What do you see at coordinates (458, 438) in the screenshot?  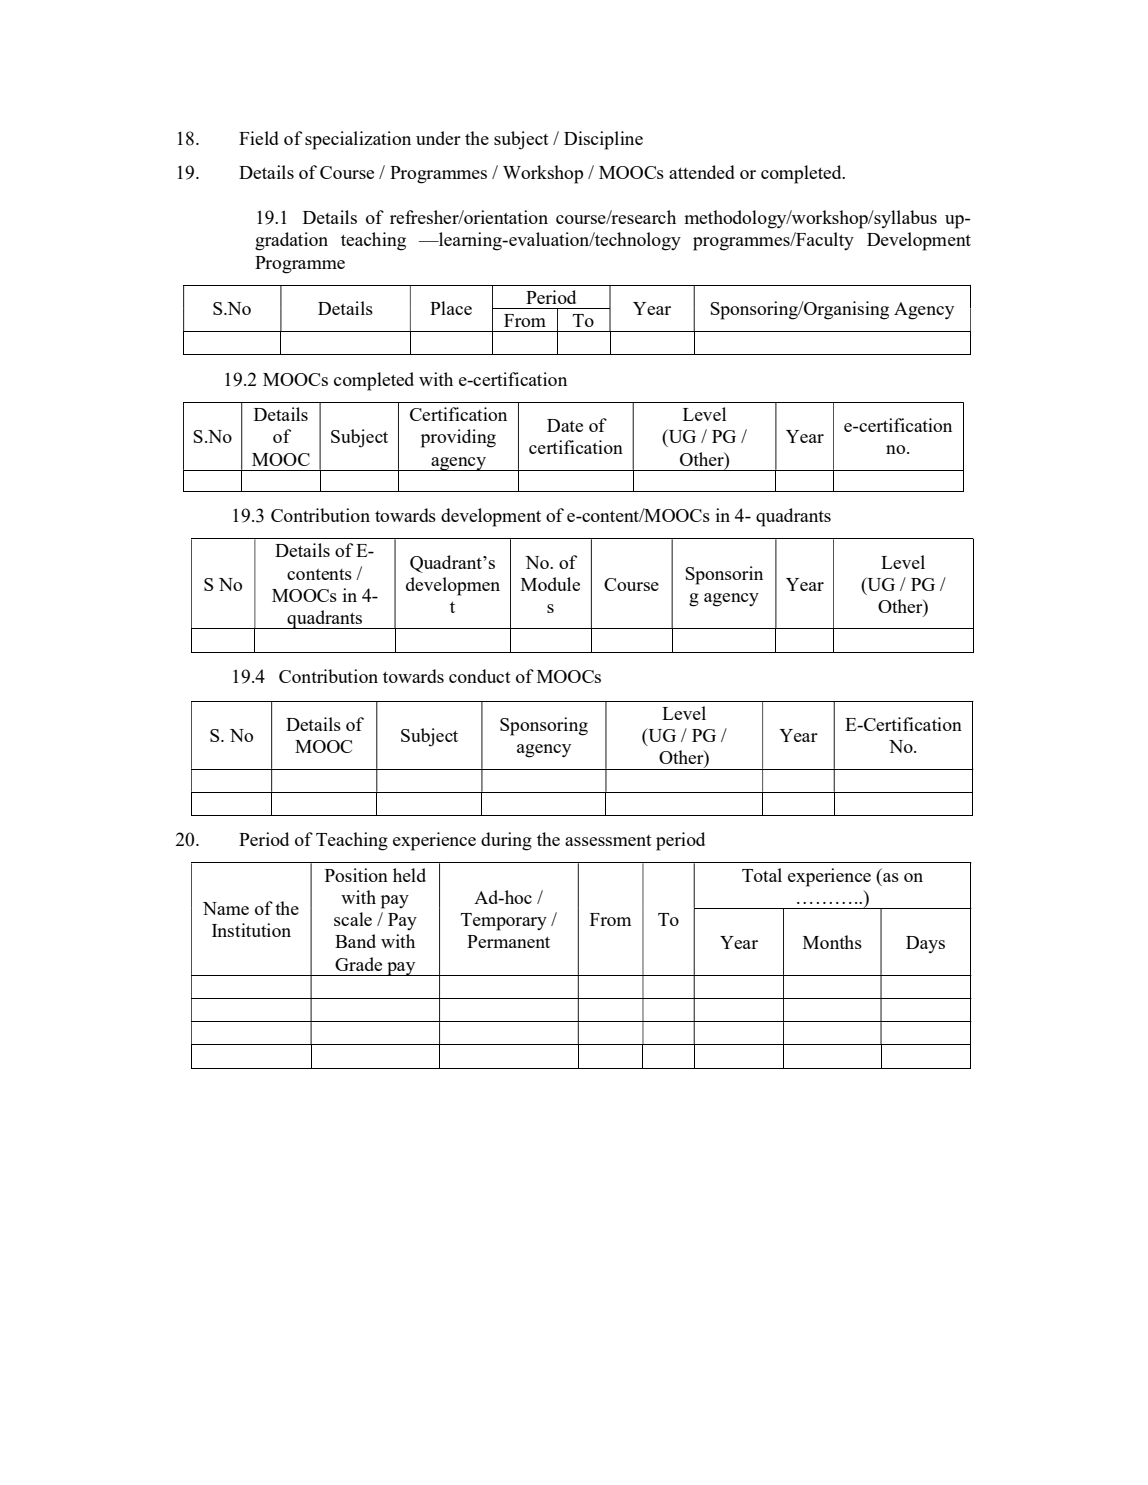 I see `providing` at bounding box center [458, 438].
